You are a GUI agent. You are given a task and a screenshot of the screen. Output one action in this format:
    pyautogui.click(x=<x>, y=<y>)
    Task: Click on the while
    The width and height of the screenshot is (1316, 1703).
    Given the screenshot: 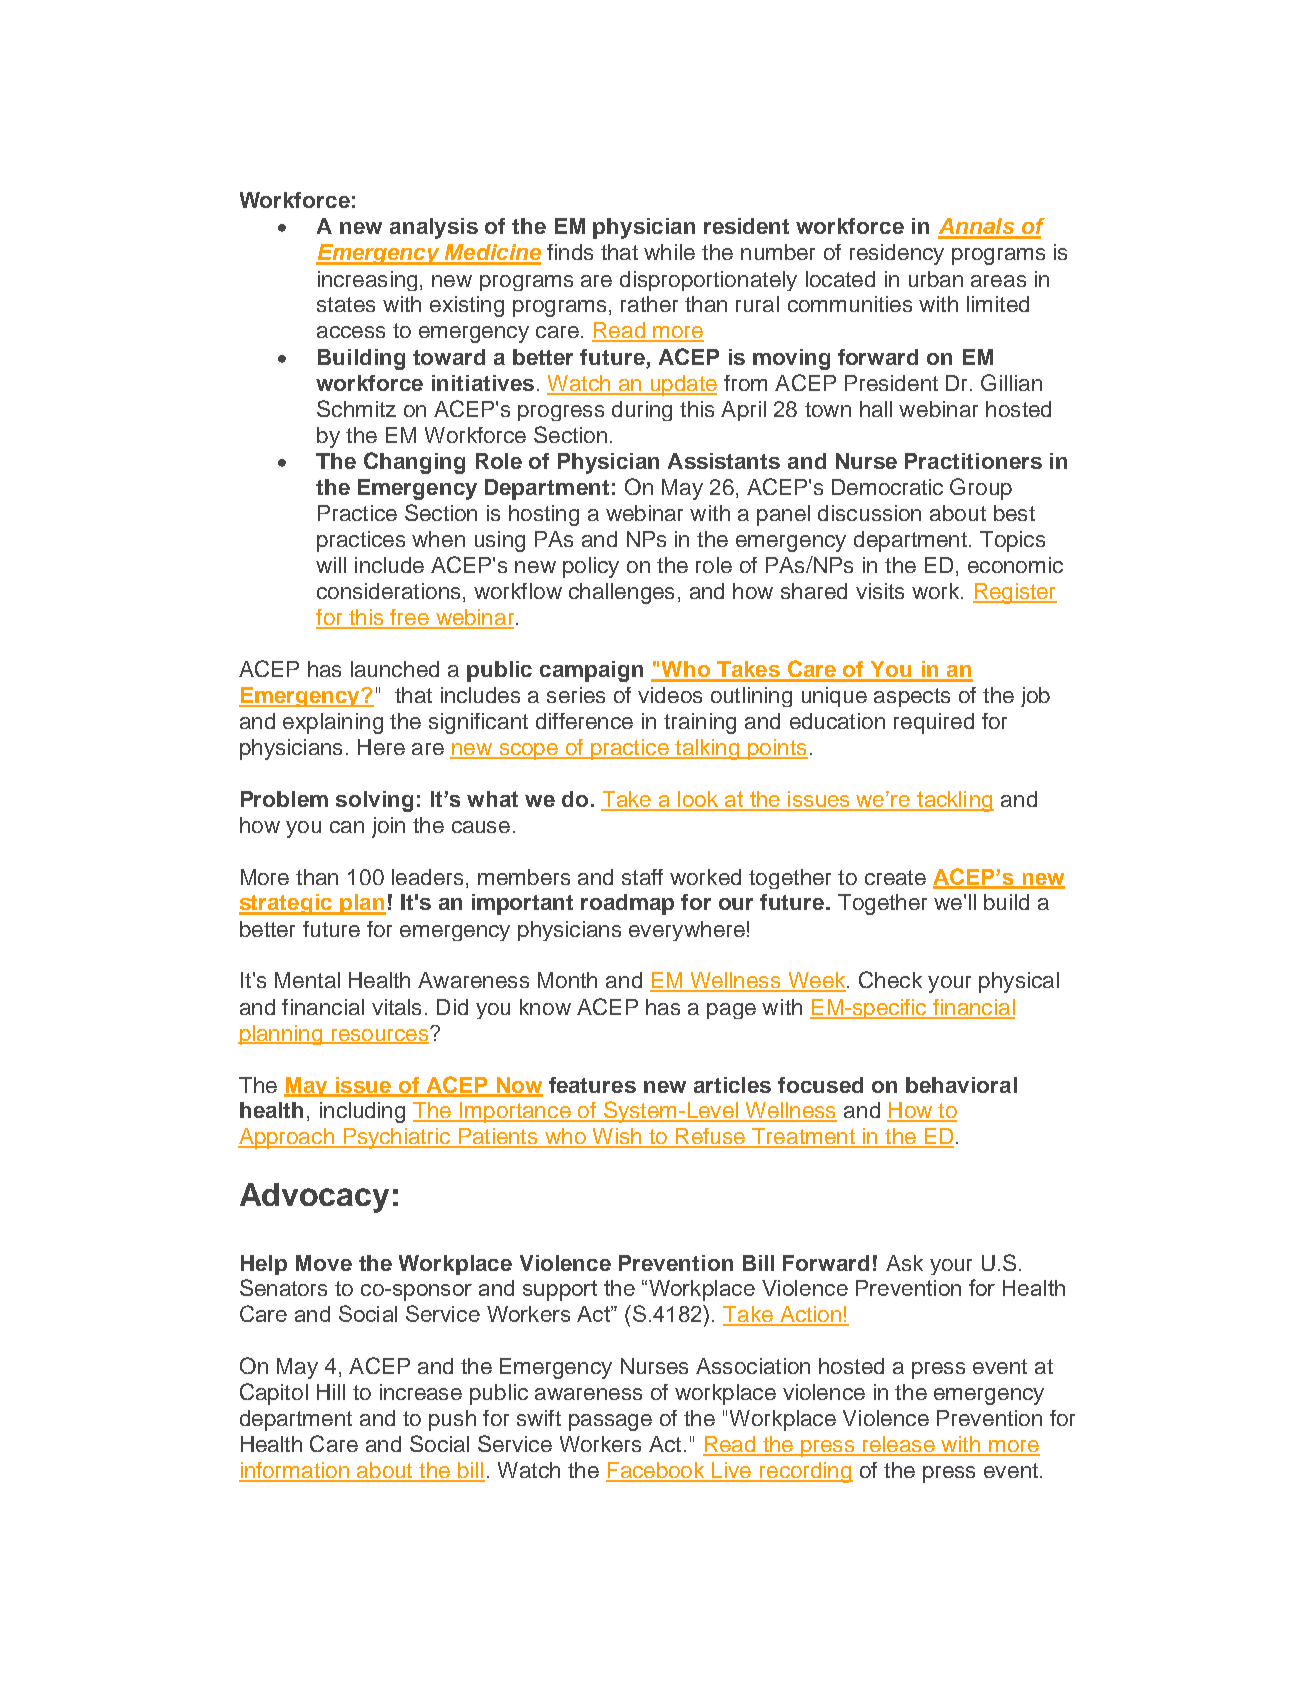 What is the action you would take?
    pyautogui.click(x=669, y=252)
